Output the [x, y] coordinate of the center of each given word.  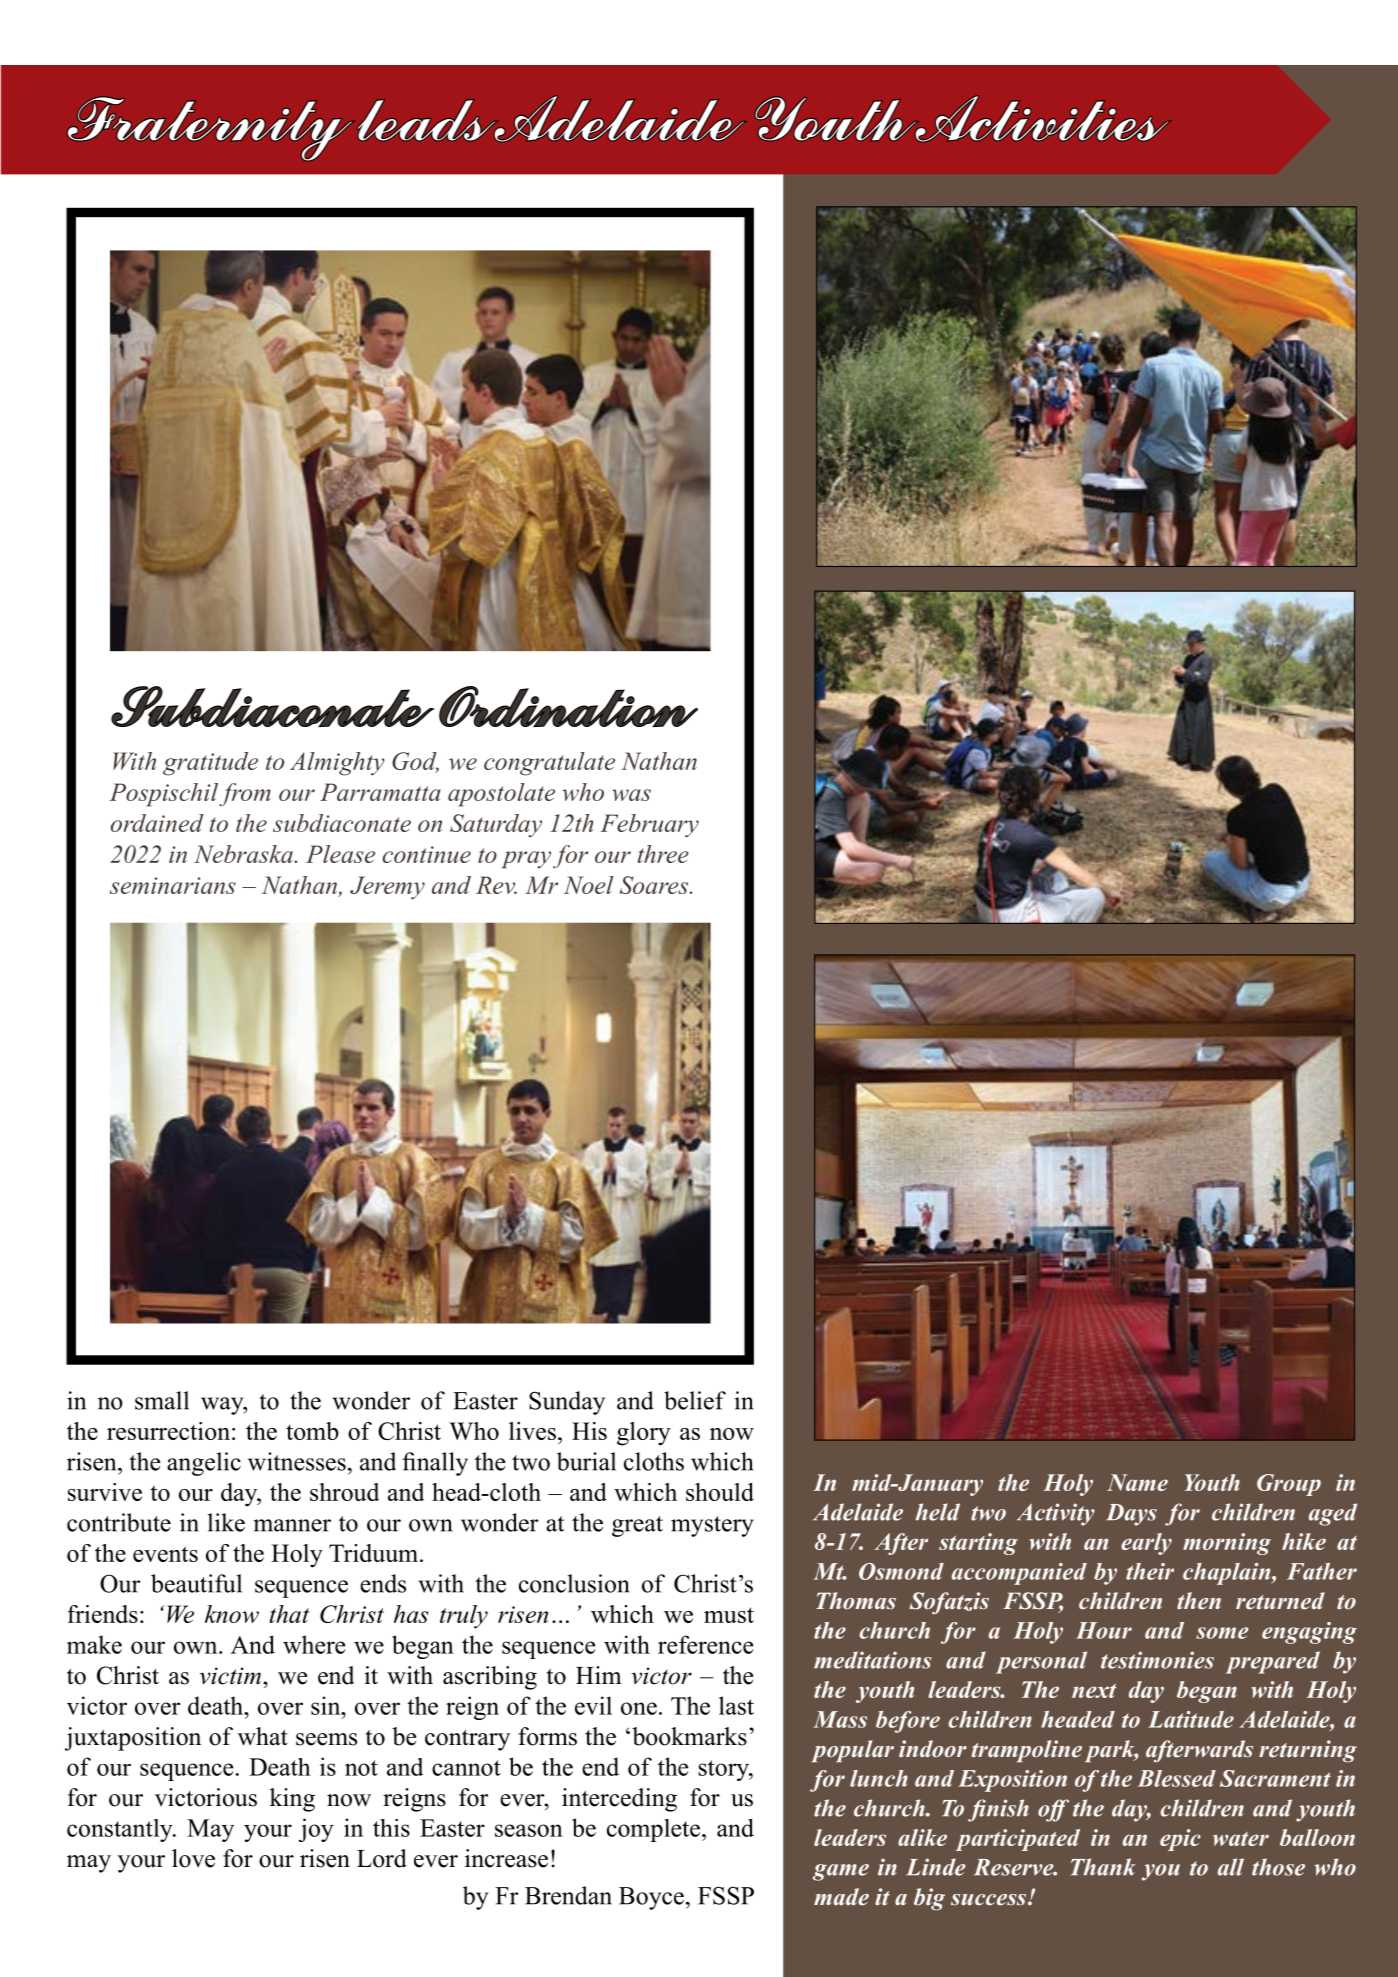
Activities [1042, 118]
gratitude [210, 764]
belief [695, 1400]
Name [1137, 1482]
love [193, 1858]
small [162, 1400]
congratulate [549, 764]
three [663, 854]
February [649, 826]
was [631, 795]
